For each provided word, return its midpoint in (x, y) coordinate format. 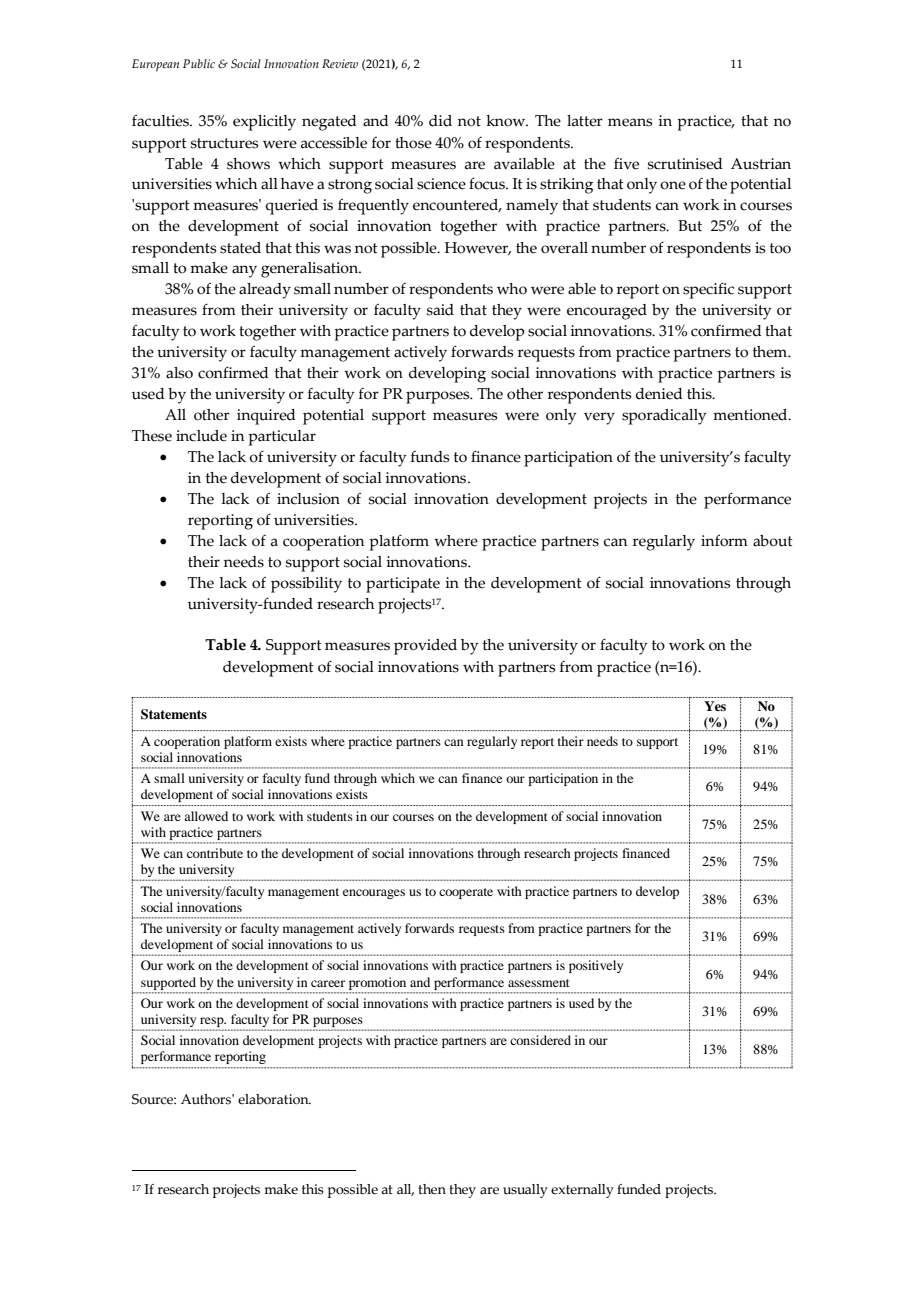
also (179, 373)
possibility (306, 585)
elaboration (274, 1099)
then (432, 1189)
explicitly (264, 123)
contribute (215, 853)
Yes (715, 706)
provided (425, 647)
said (440, 310)
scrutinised (685, 164)
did (440, 121)
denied (659, 394)
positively (596, 966)
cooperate (466, 893)
